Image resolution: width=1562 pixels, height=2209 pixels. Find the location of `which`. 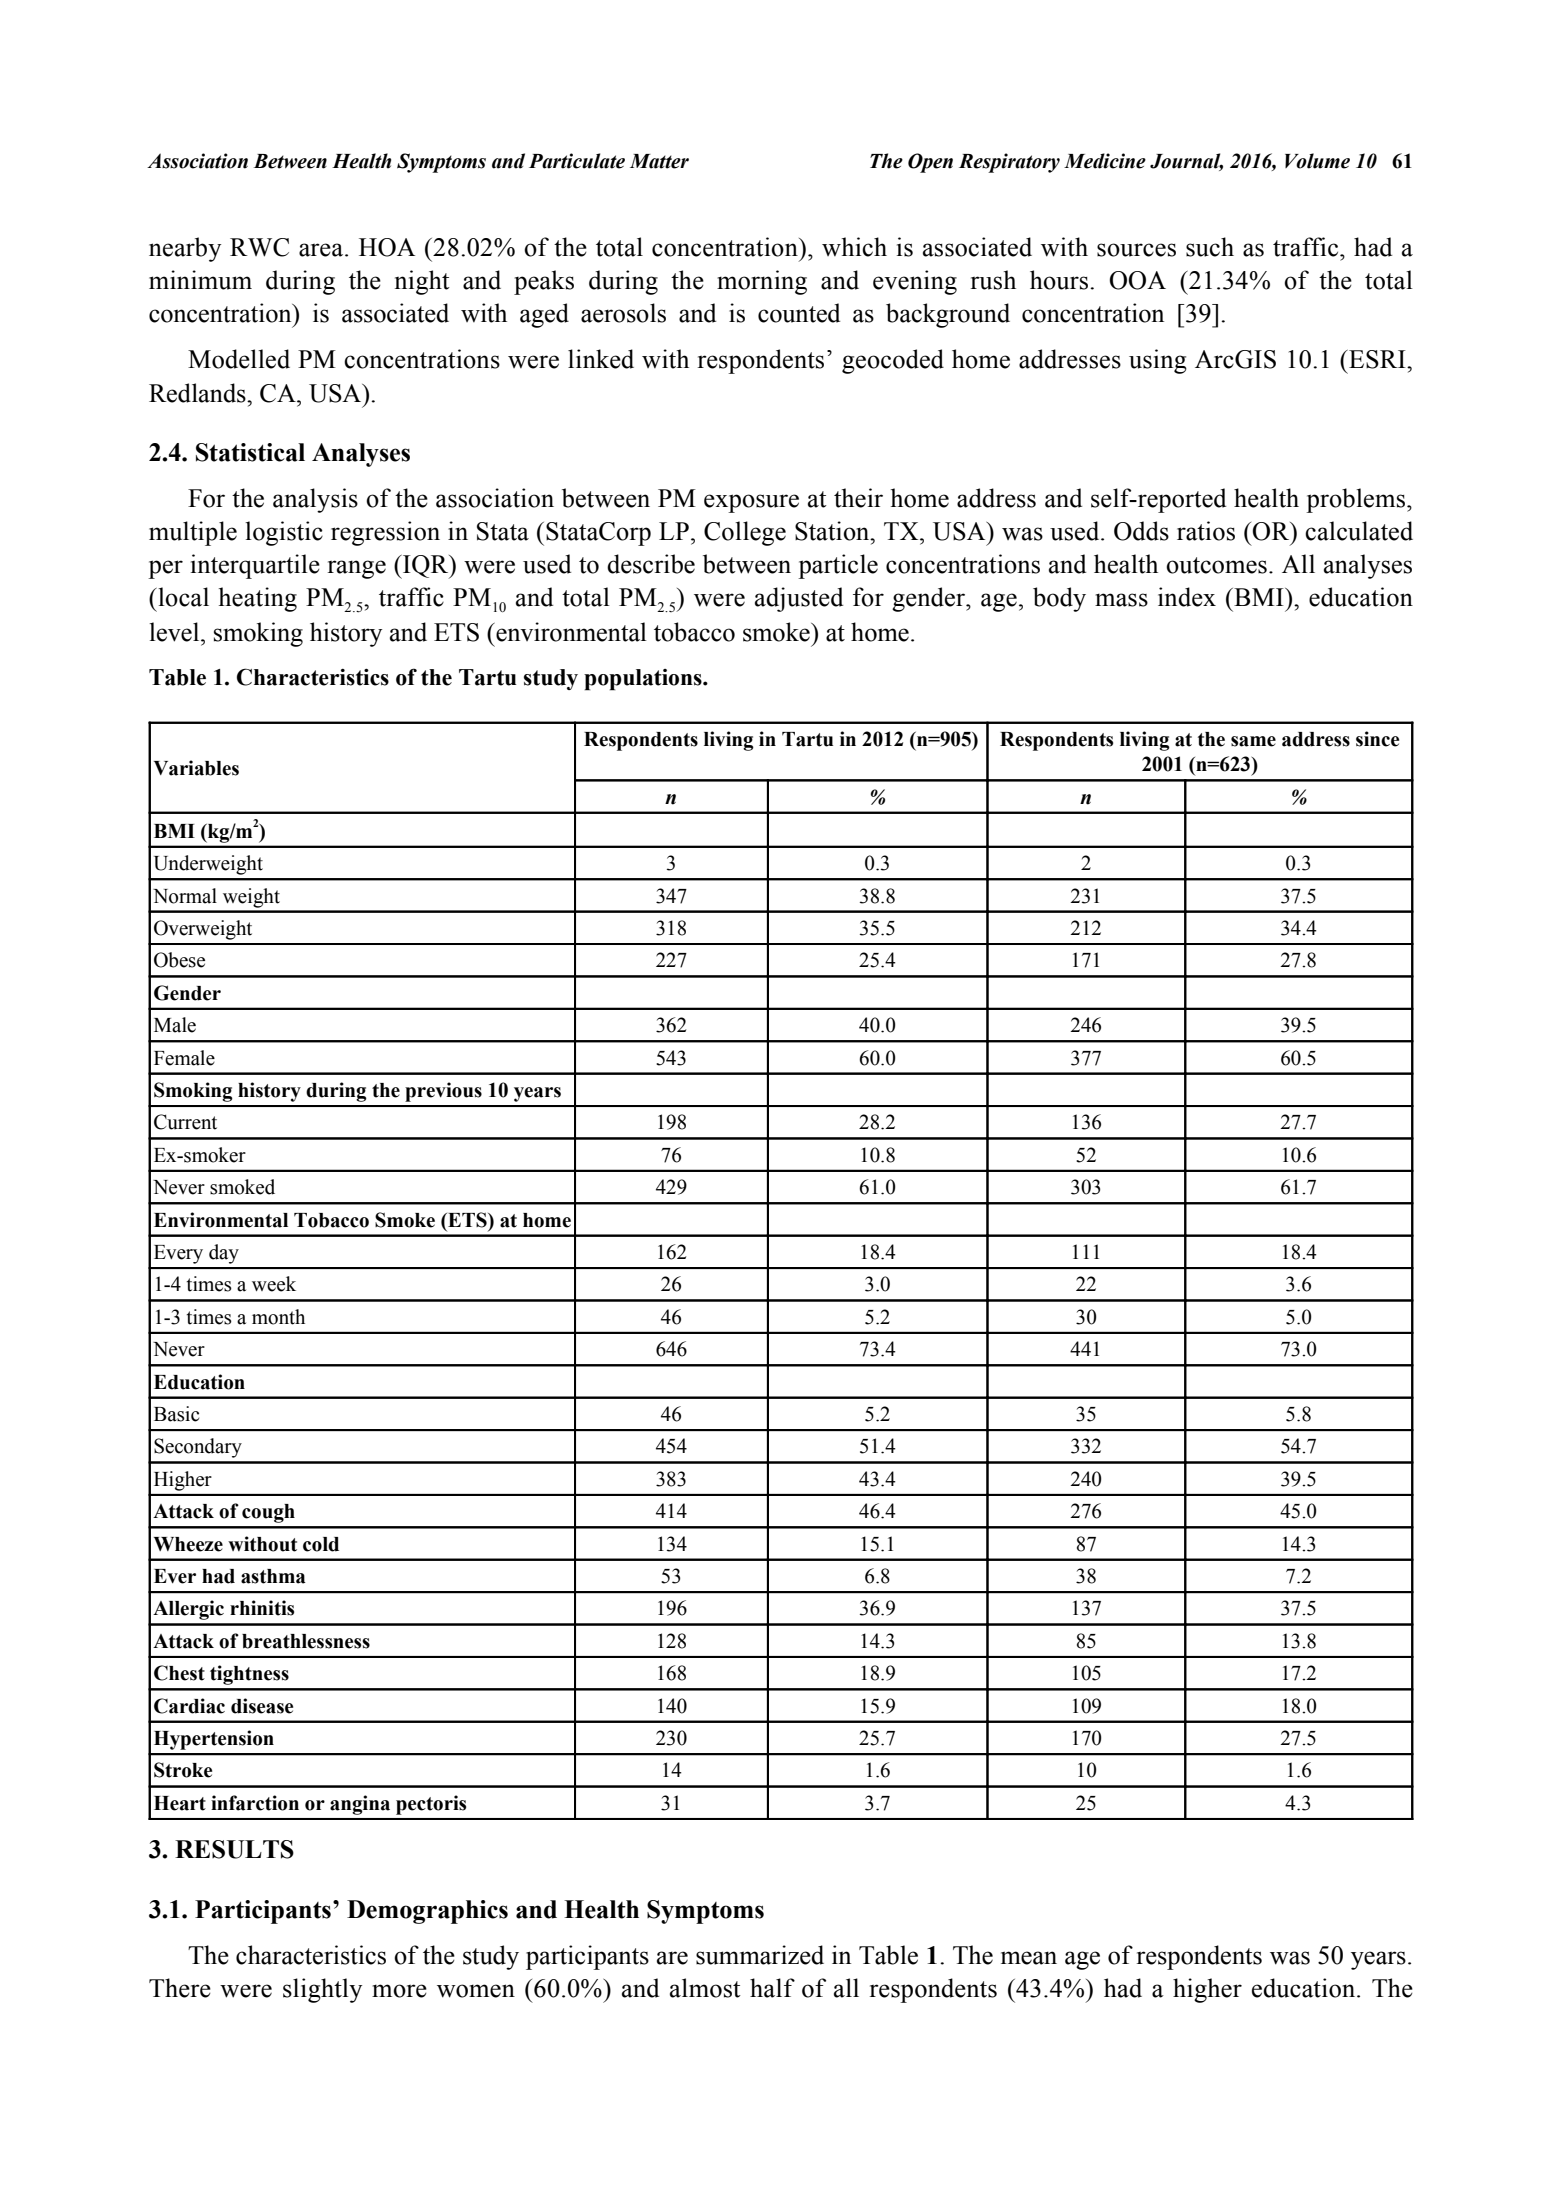

which is located at coordinates (854, 247).
